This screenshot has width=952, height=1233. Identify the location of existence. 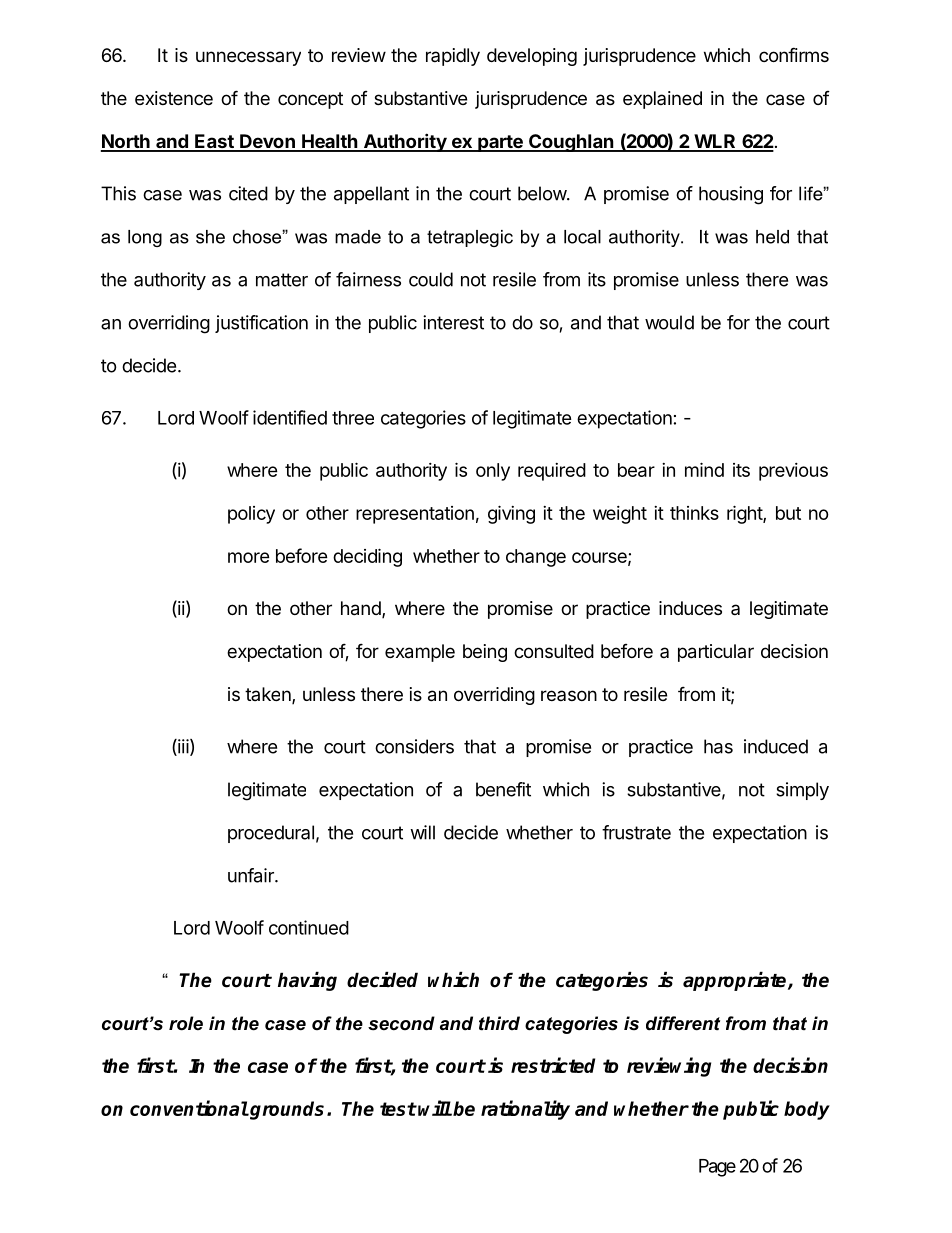
(174, 98).
